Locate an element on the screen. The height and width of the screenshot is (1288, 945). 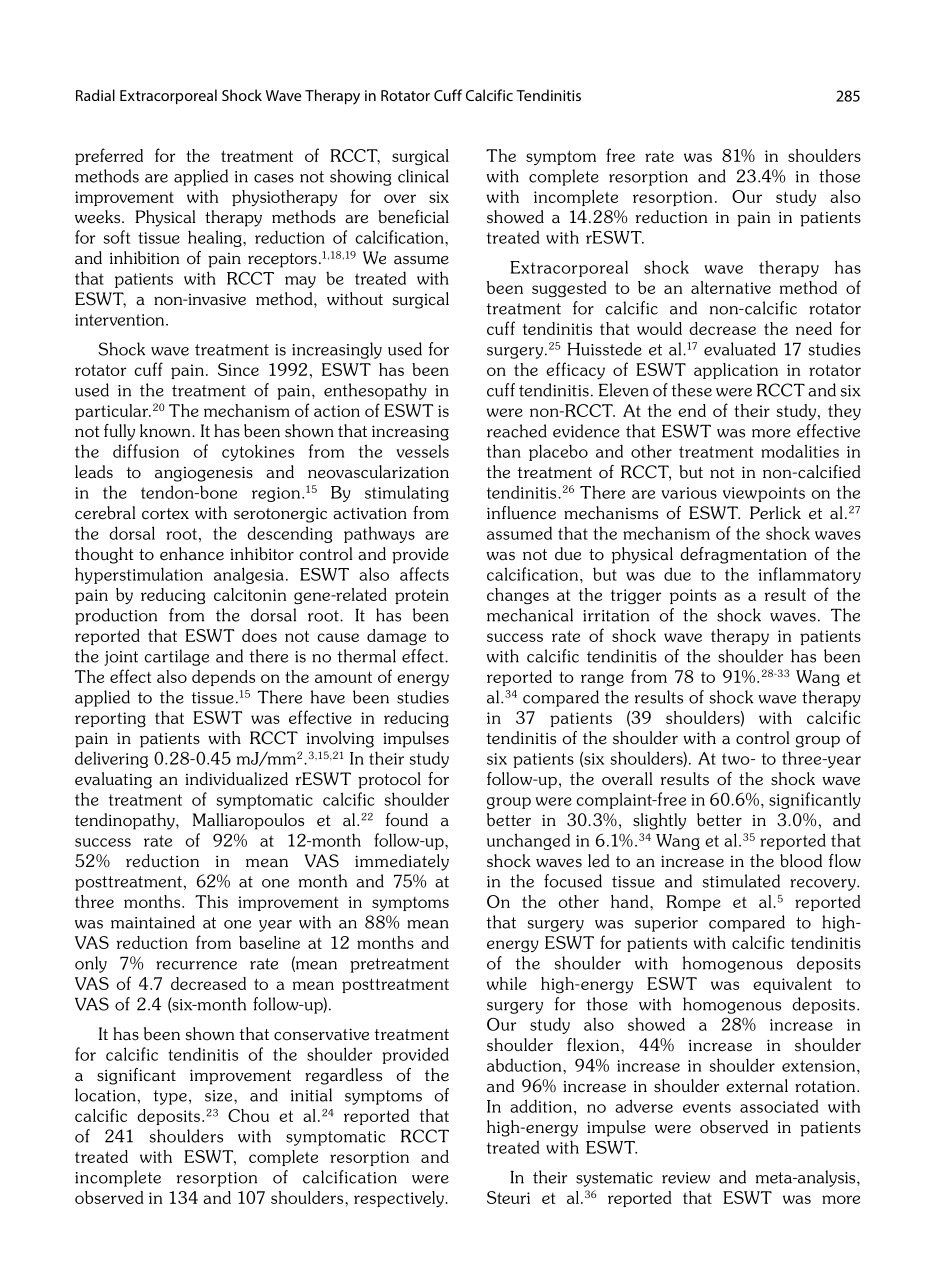
preferred is located at coordinates (109, 156).
